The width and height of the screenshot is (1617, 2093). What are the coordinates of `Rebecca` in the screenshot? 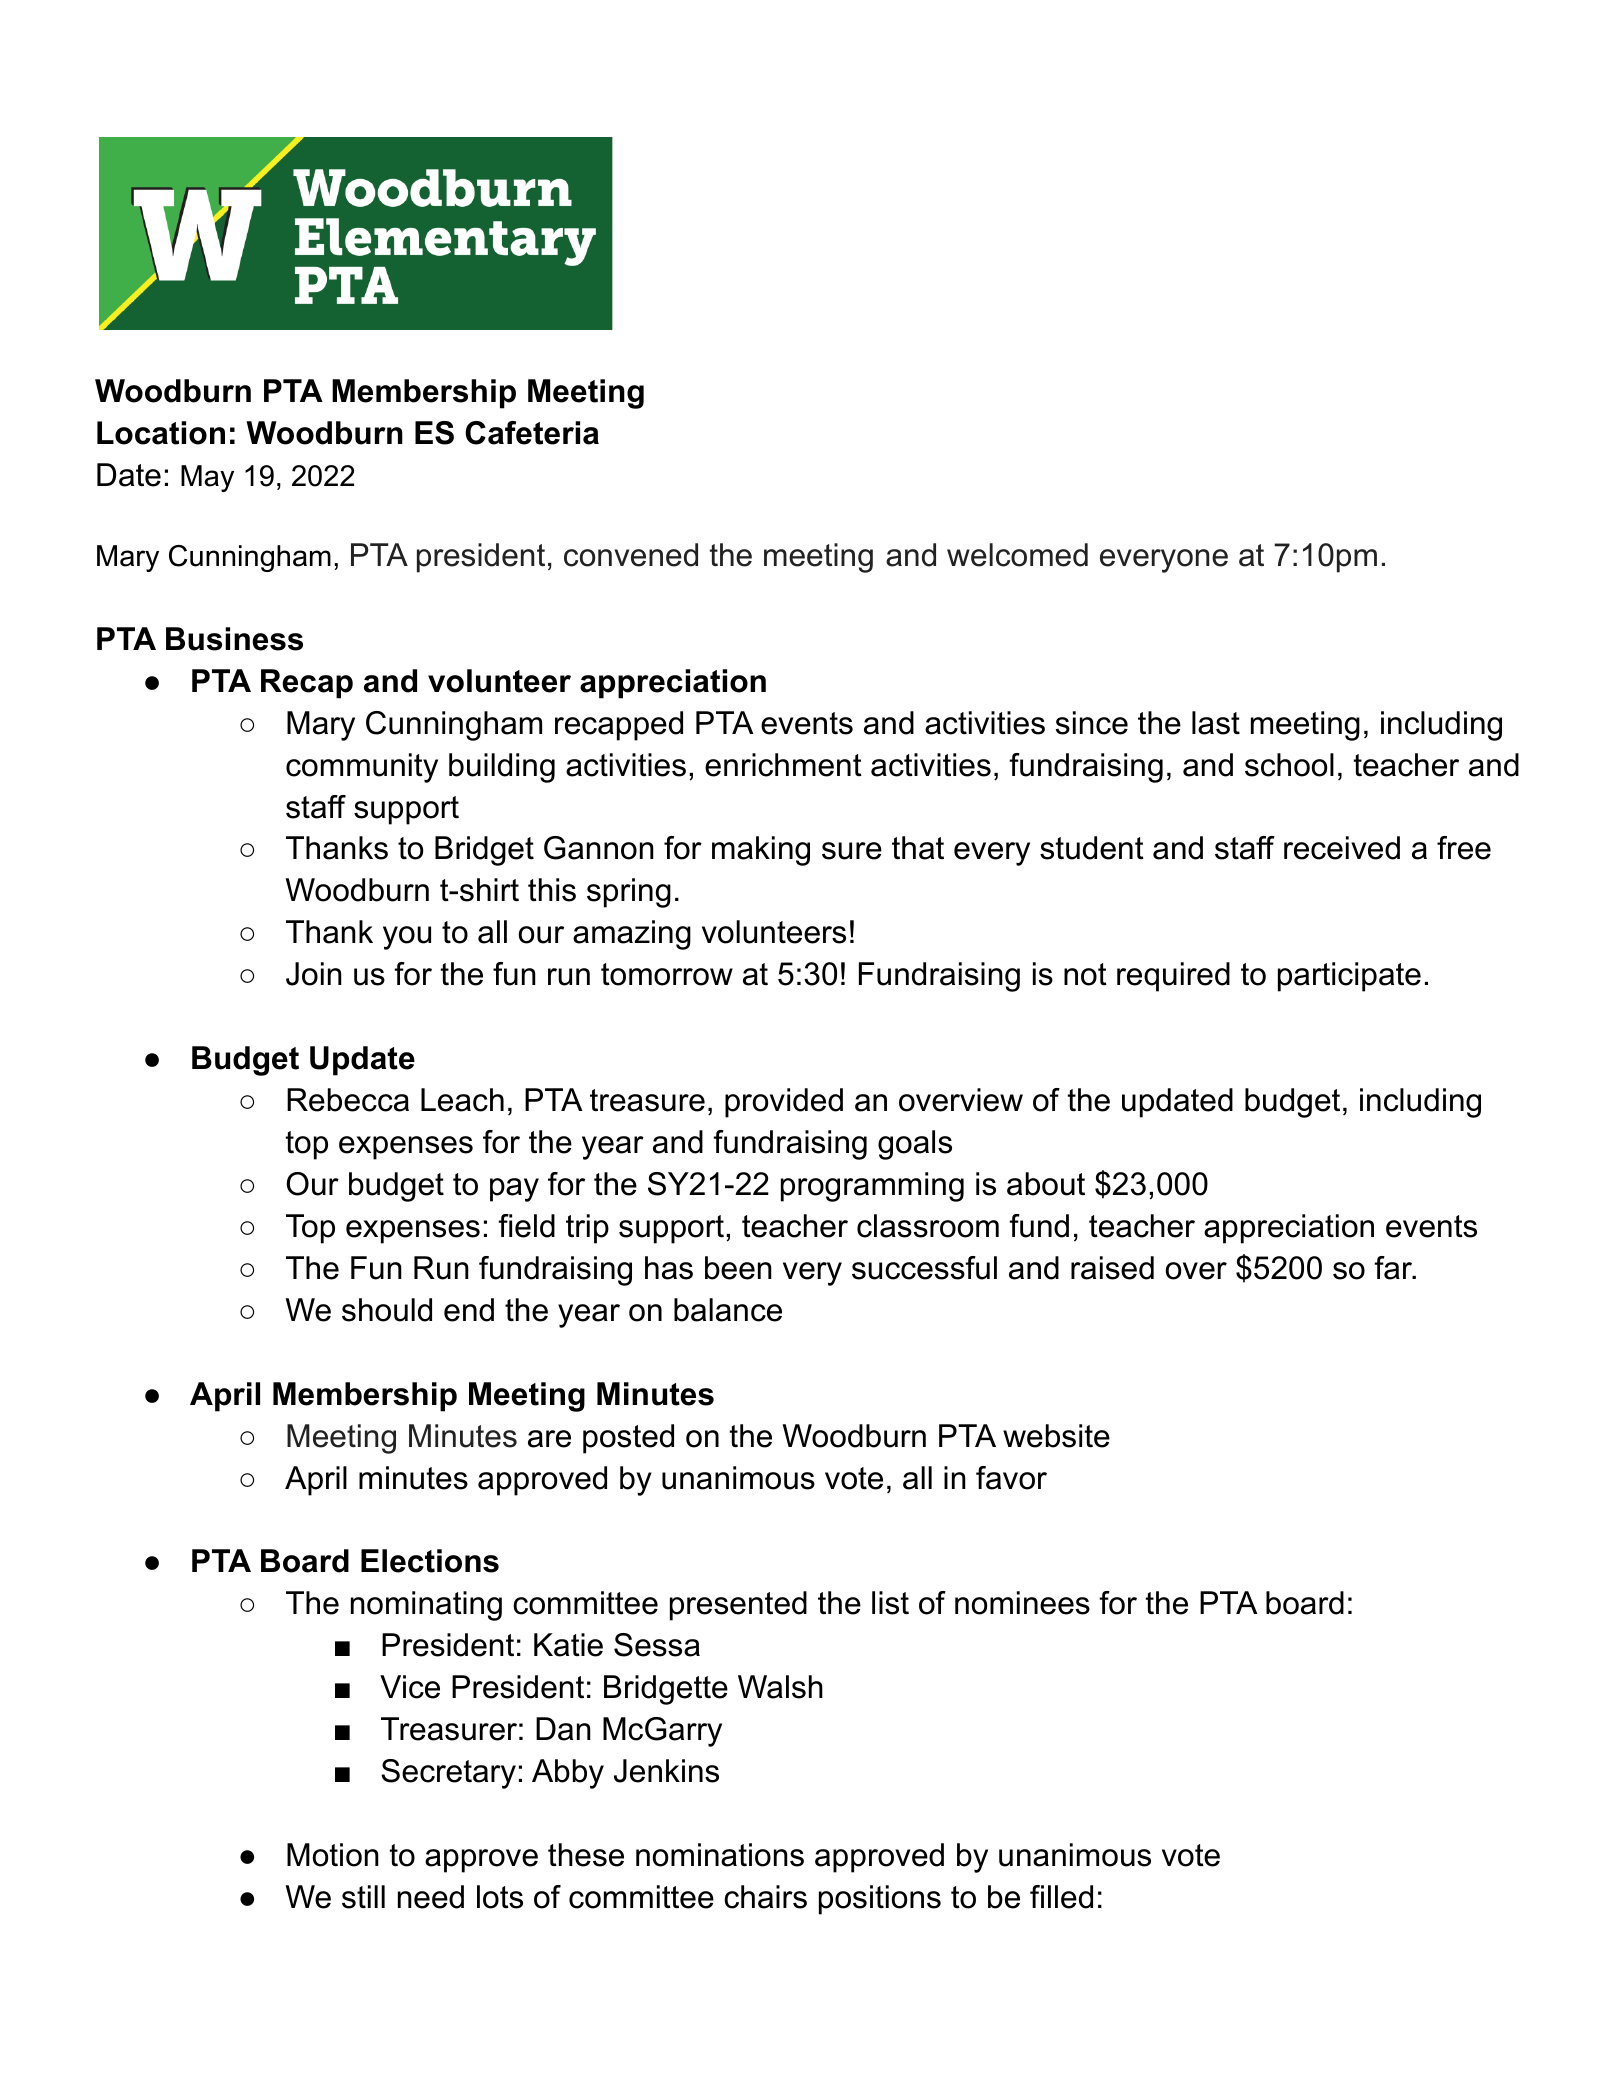 It's located at (348, 1100).
